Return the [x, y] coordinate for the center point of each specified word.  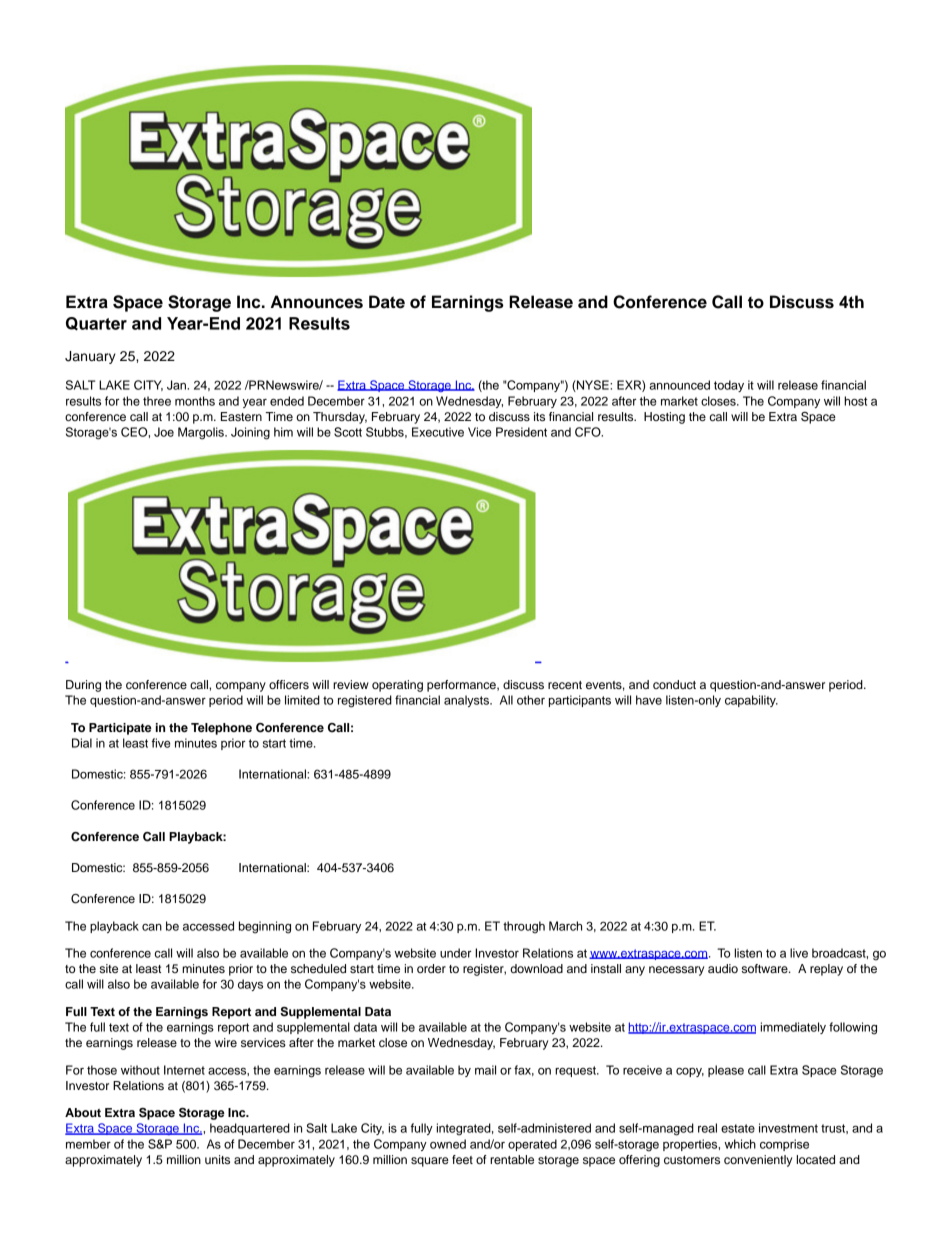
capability [751, 701]
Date [387, 302]
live [799, 953]
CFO [589, 432]
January [90, 357]
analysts [467, 701]
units [217, 1159]
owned [448, 1144]
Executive [438, 432]
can [152, 927]
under [455, 953]
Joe [164, 432]
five [161, 743]
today [729, 386]
